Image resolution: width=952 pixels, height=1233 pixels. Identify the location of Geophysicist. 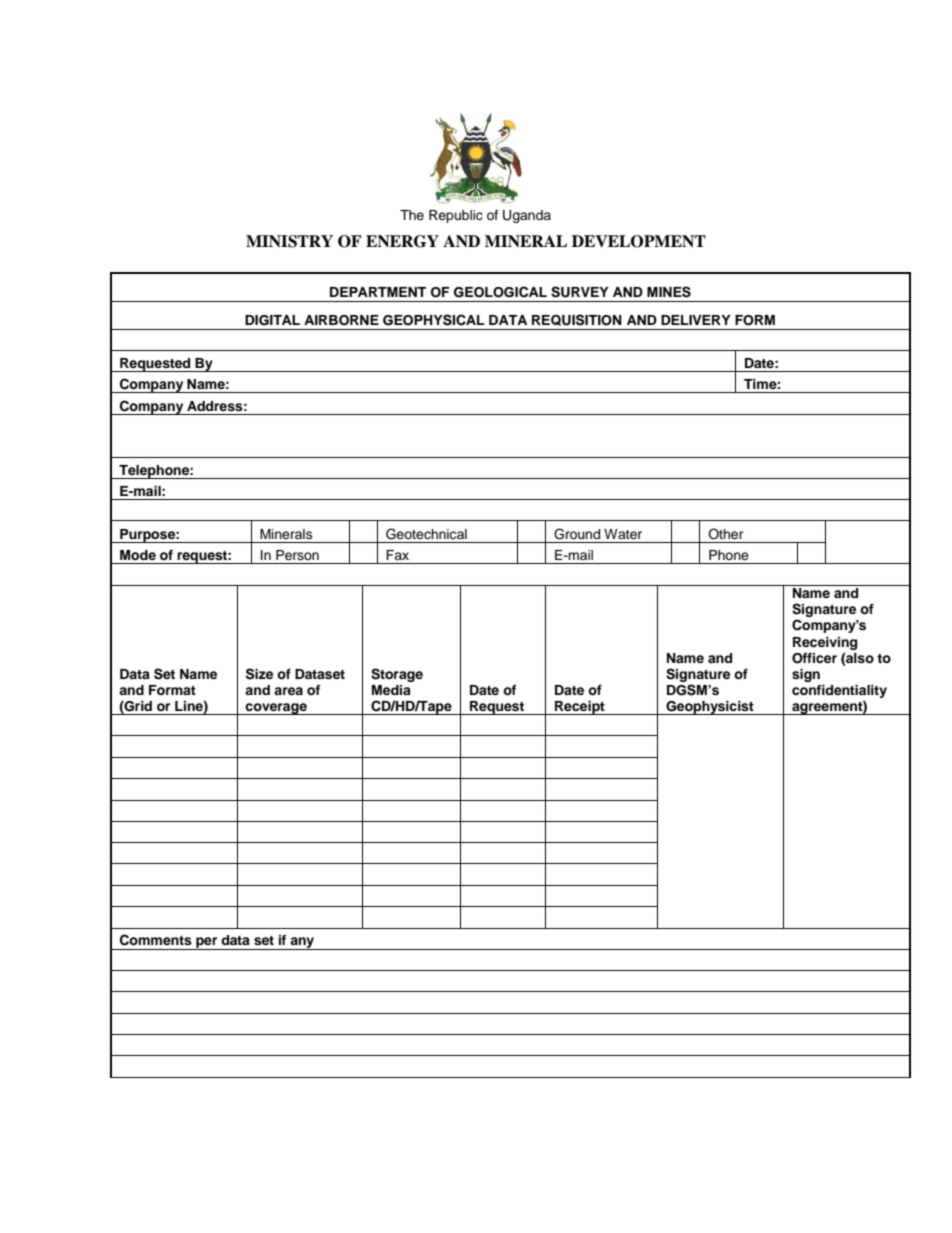
(710, 708).
